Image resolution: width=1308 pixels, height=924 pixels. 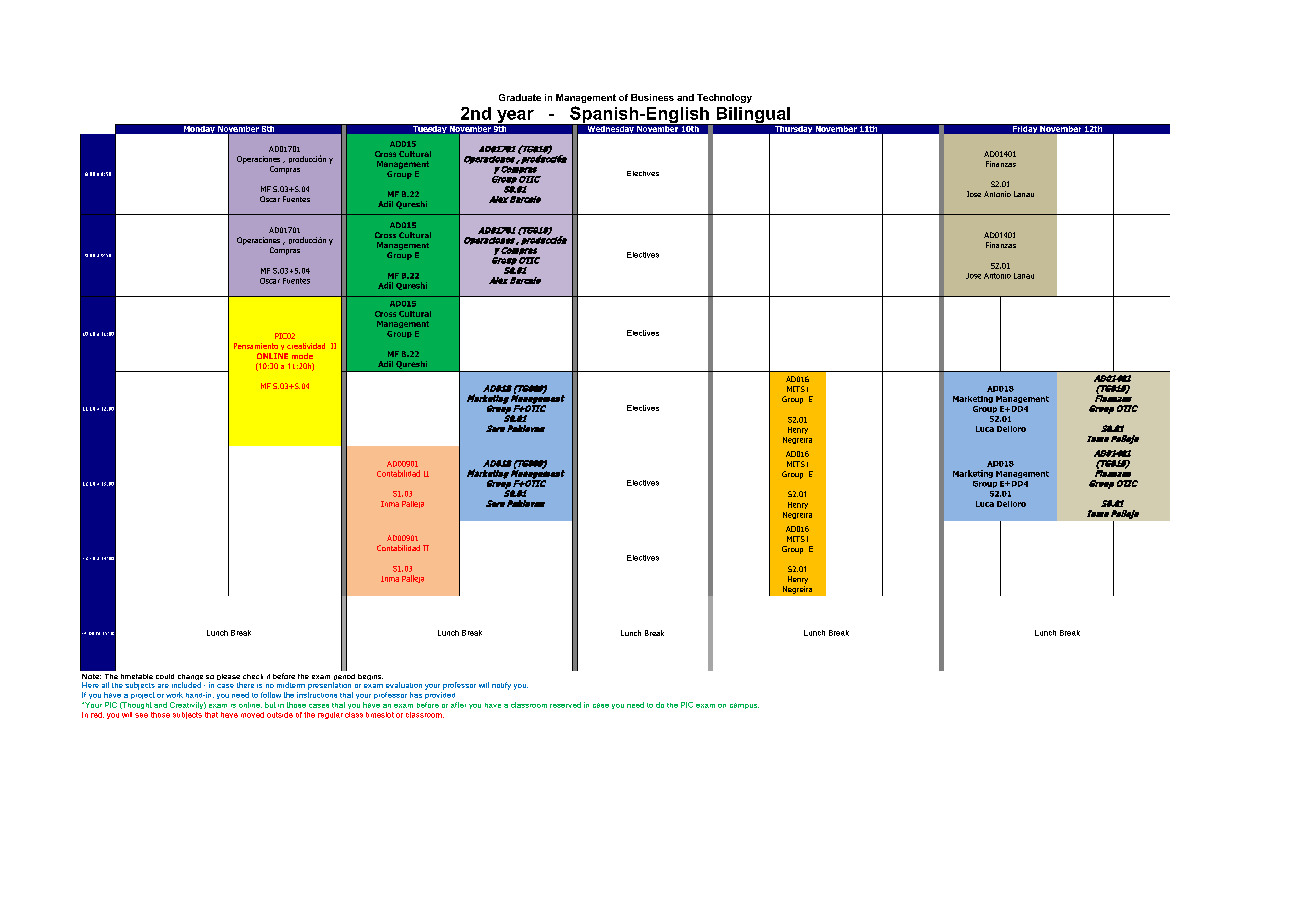 What do you see at coordinates (404, 685) in the page?
I see `evaluation` at bounding box center [404, 685].
